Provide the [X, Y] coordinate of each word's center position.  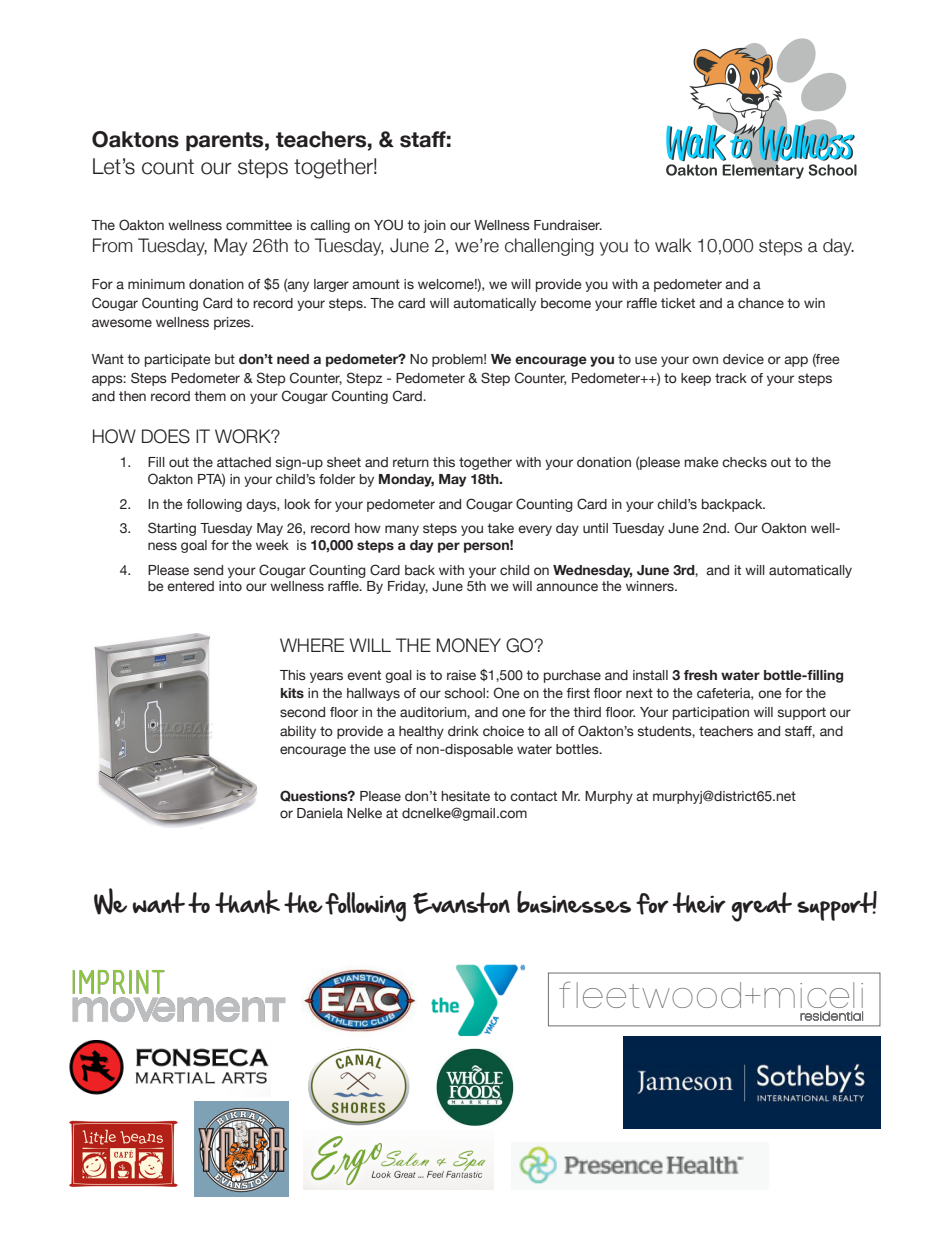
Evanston [461, 903]
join [434, 226]
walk [673, 245]
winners [651, 586]
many [402, 530]
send [208, 570]
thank [247, 902]
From [112, 245]
